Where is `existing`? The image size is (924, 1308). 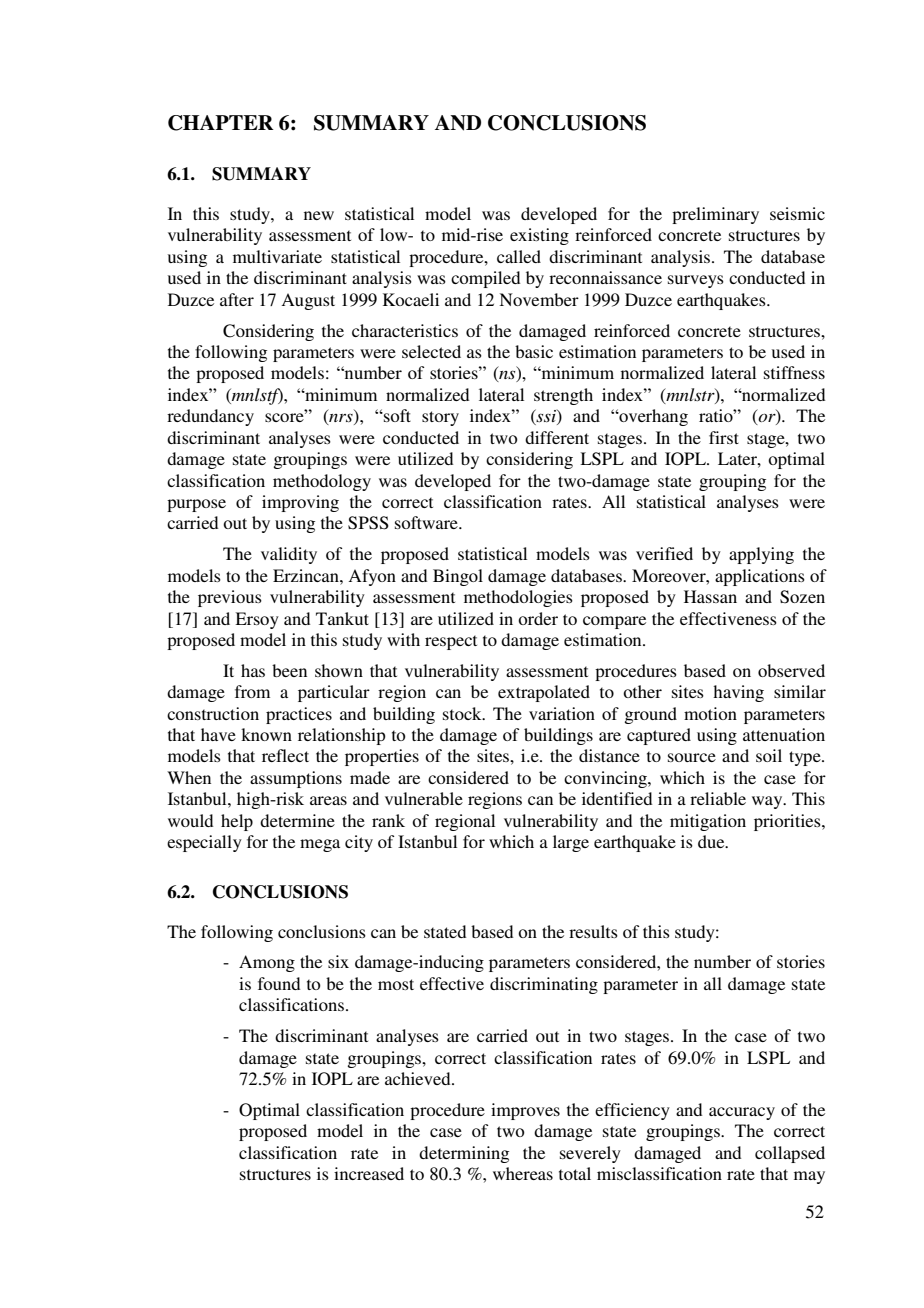 existing is located at coordinates (539, 236).
